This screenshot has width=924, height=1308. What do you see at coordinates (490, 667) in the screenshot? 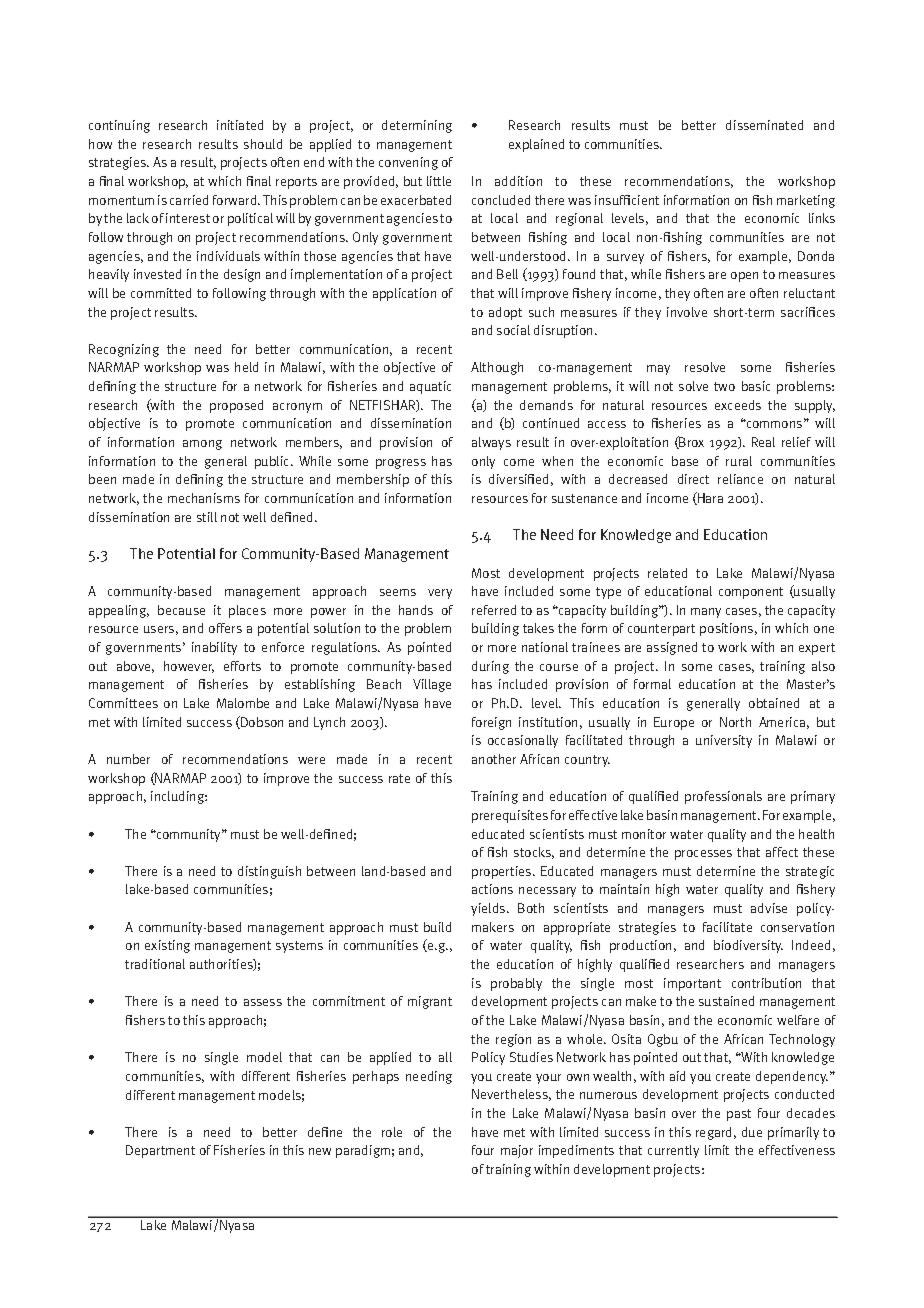
I see `during` at bounding box center [490, 667].
